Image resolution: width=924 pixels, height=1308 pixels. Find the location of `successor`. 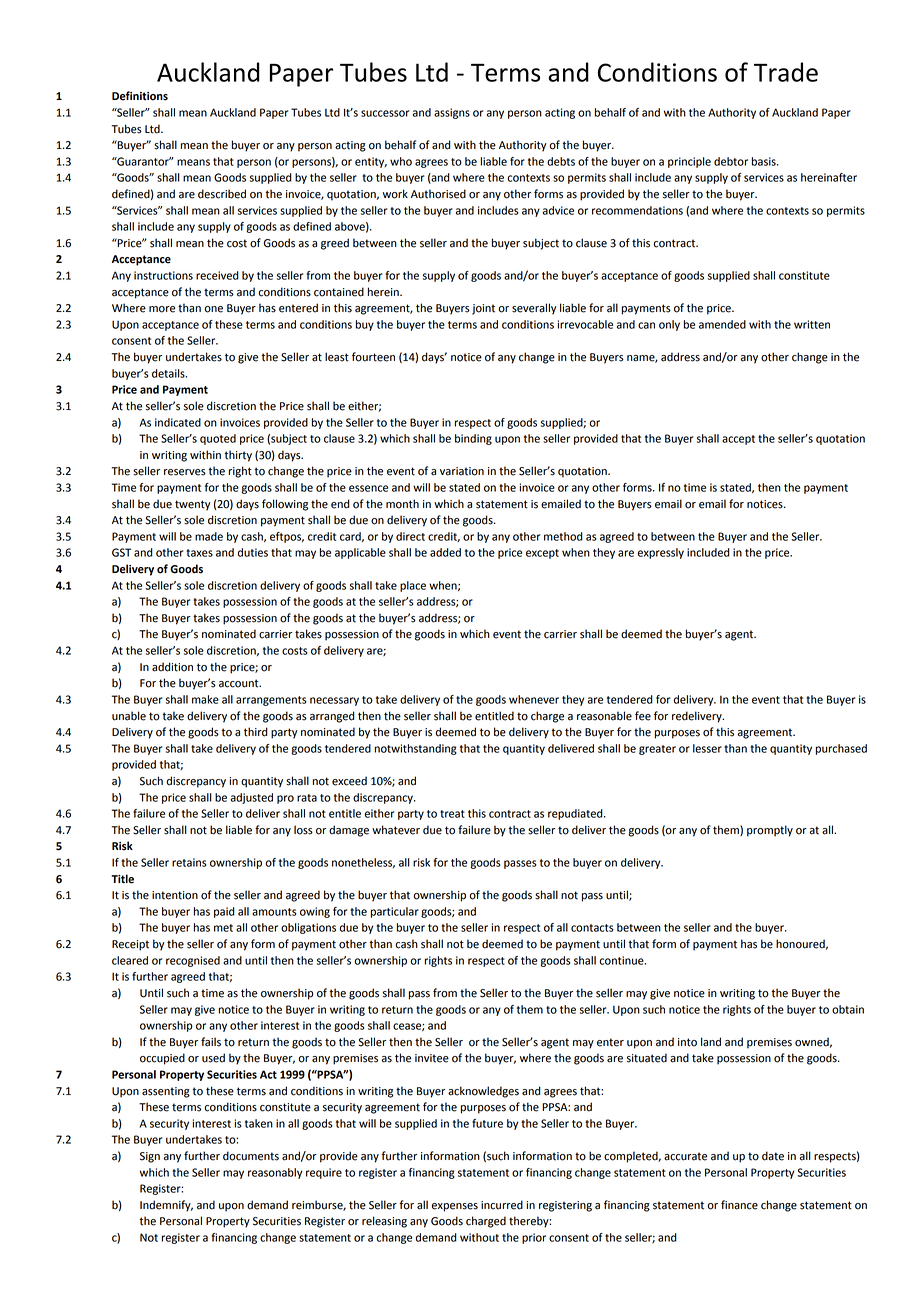

successor is located at coordinates (385, 113).
